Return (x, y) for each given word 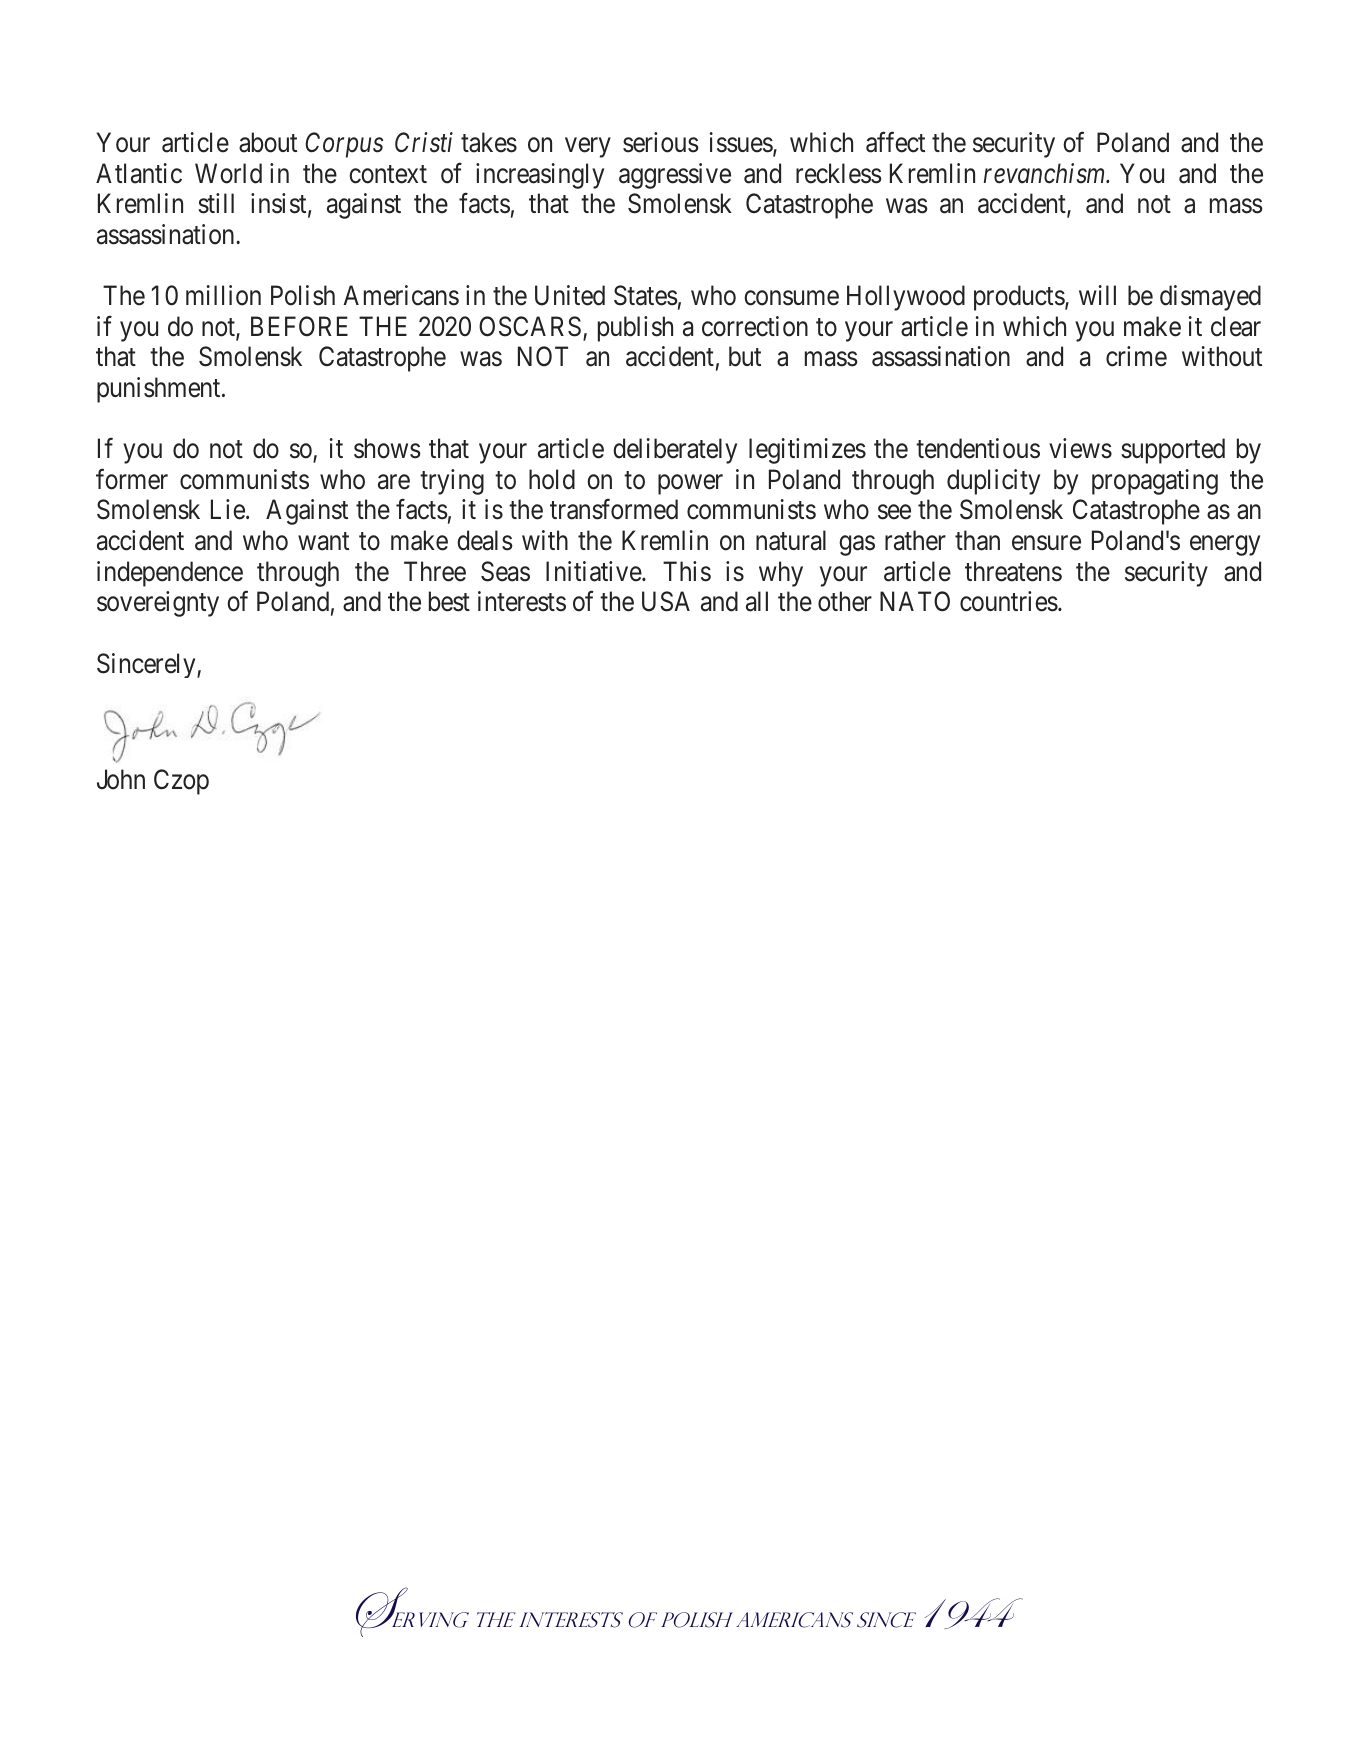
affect (895, 142)
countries (1009, 601)
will (1097, 295)
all (757, 601)
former (132, 479)
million (223, 295)
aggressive (675, 176)
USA (666, 601)
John (121, 779)
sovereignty (158, 604)
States (646, 295)
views (1080, 448)
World (228, 173)
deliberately (675, 451)
